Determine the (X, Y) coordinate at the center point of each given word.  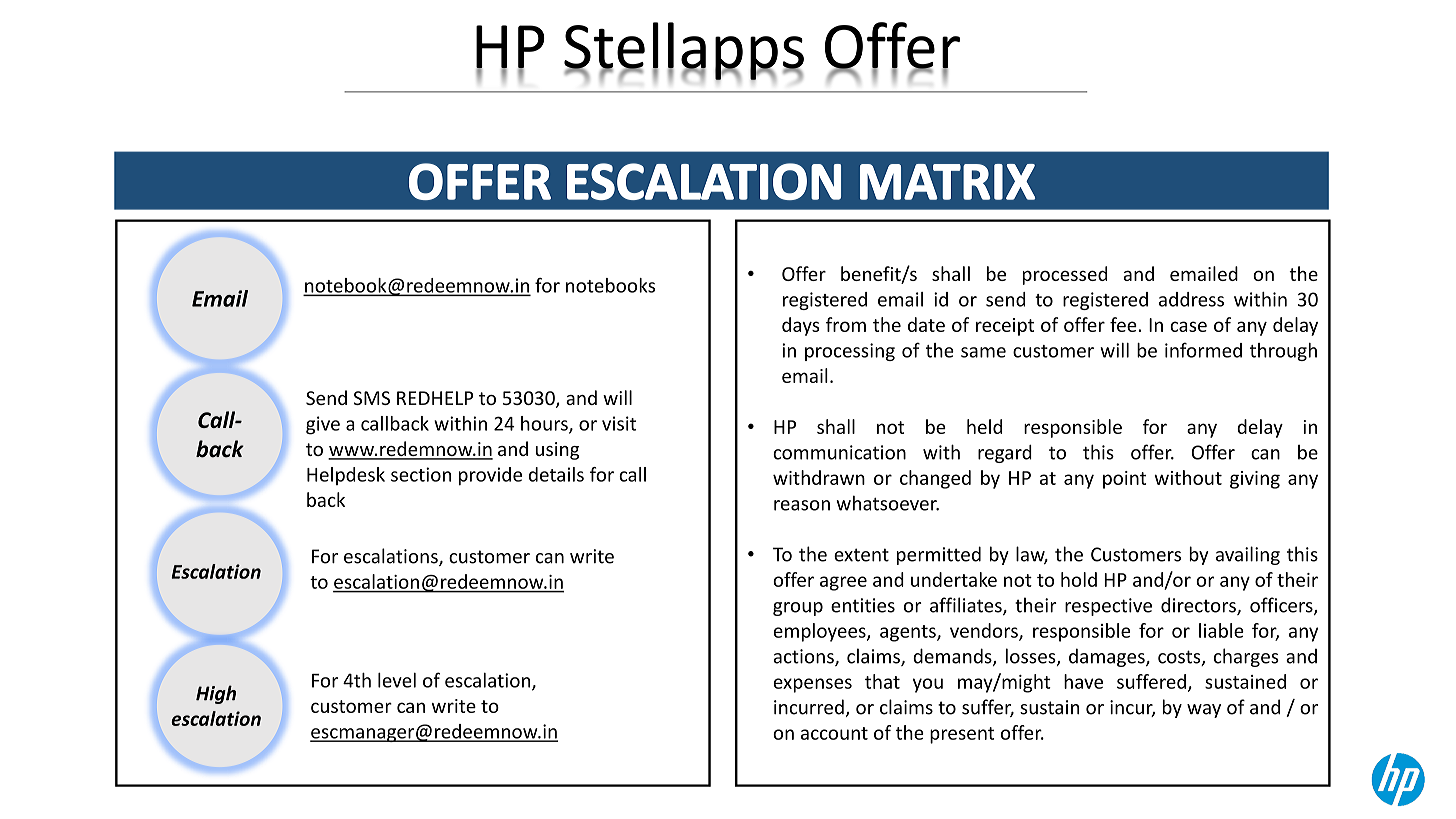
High (216, 694)
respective (1108, 607)
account (834, 733)
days (800, 326)
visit (619, 423)
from (846, 324)
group (798, 609)
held (984, 426)
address (1191, 299)
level (397, 680)
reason (802, 505)
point (1125, 480)
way (1204, 711)
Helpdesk (346, 476)
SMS (372, 398)
